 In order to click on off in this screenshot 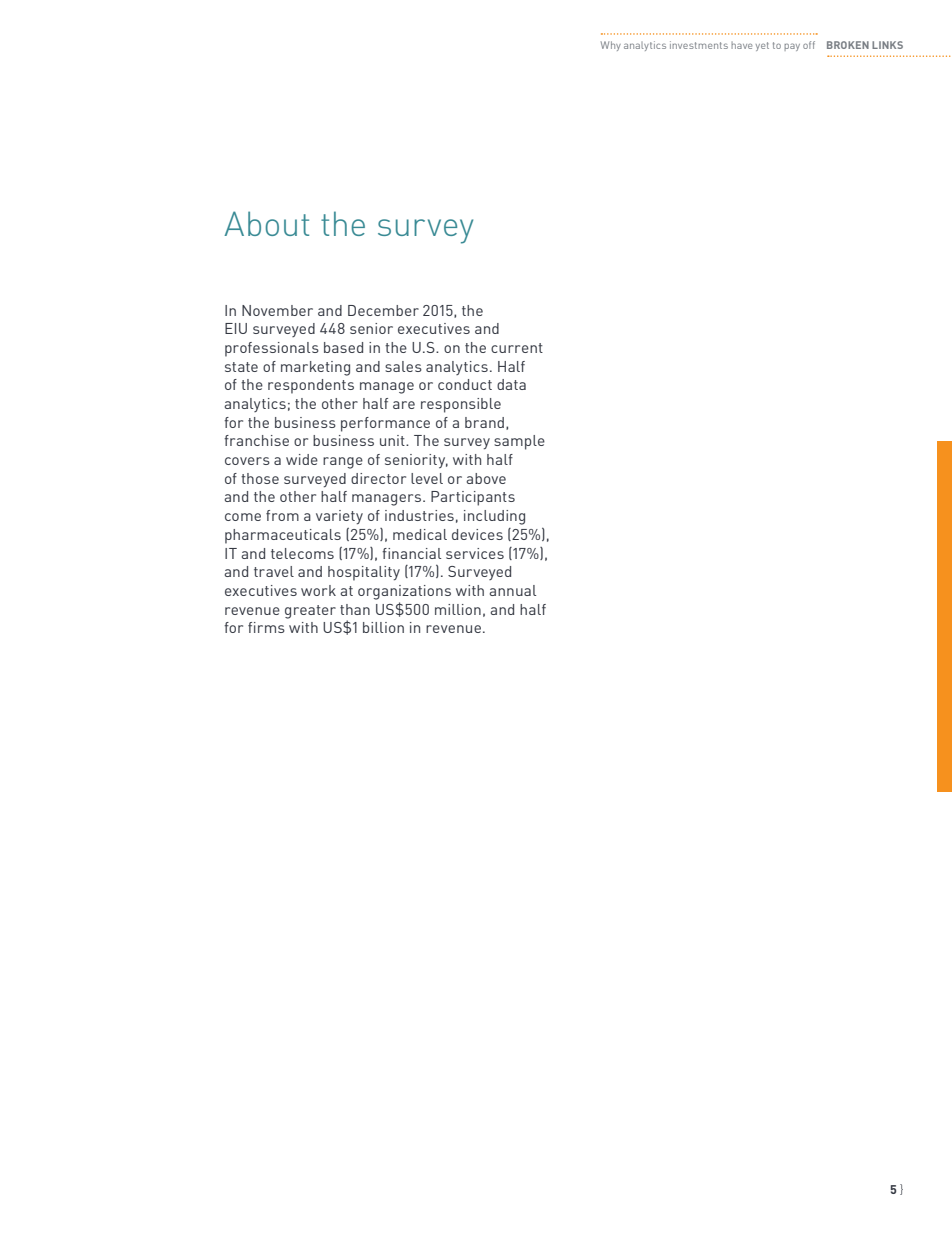, I will do `click(809, 45)`.
